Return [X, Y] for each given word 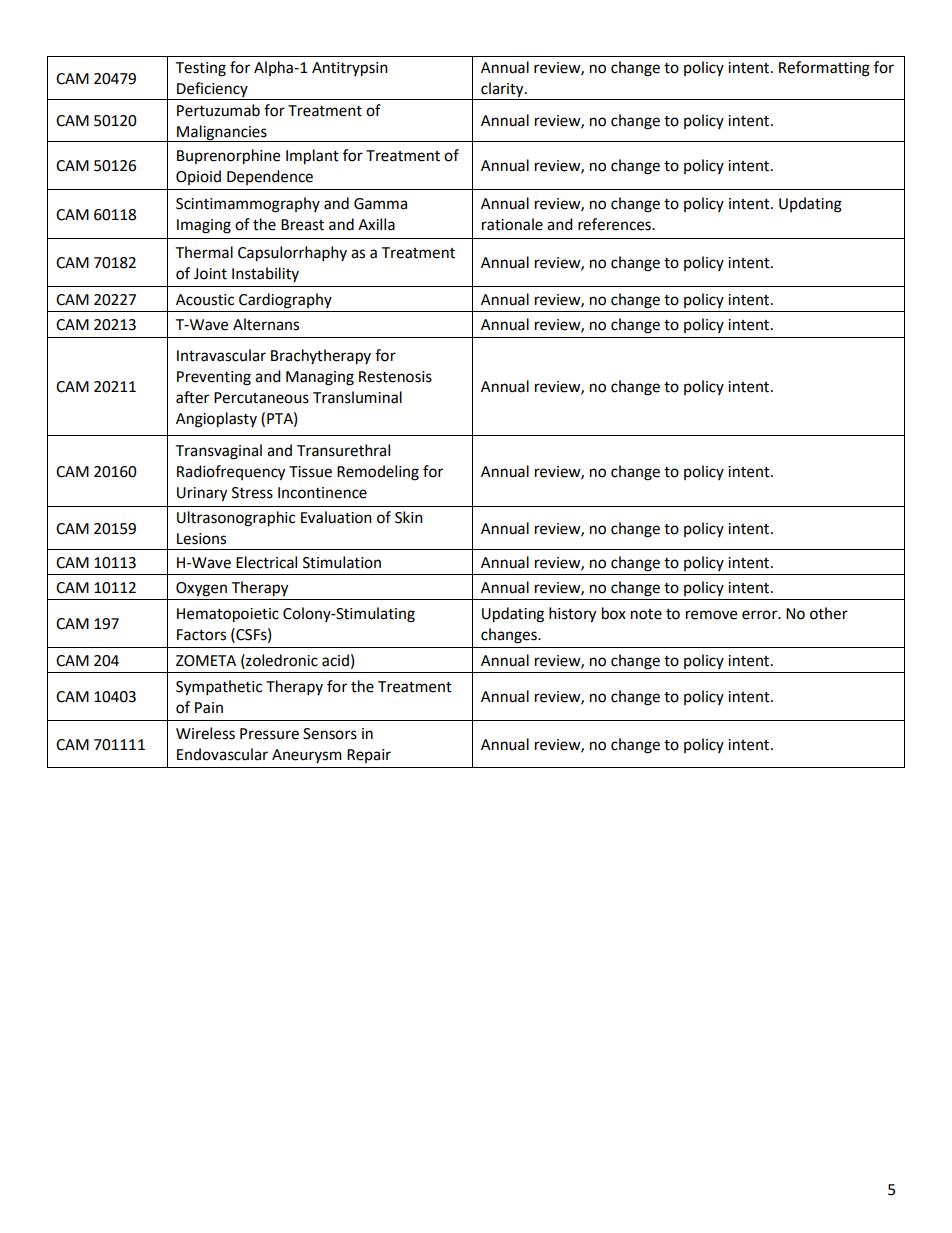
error [761, 615]
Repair [369, 756]
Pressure [269, 734]
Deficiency [212, 89]
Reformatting [824, 69]
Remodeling [378, 473]
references [615, 224]
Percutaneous [261, 398]
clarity [503, 90]
